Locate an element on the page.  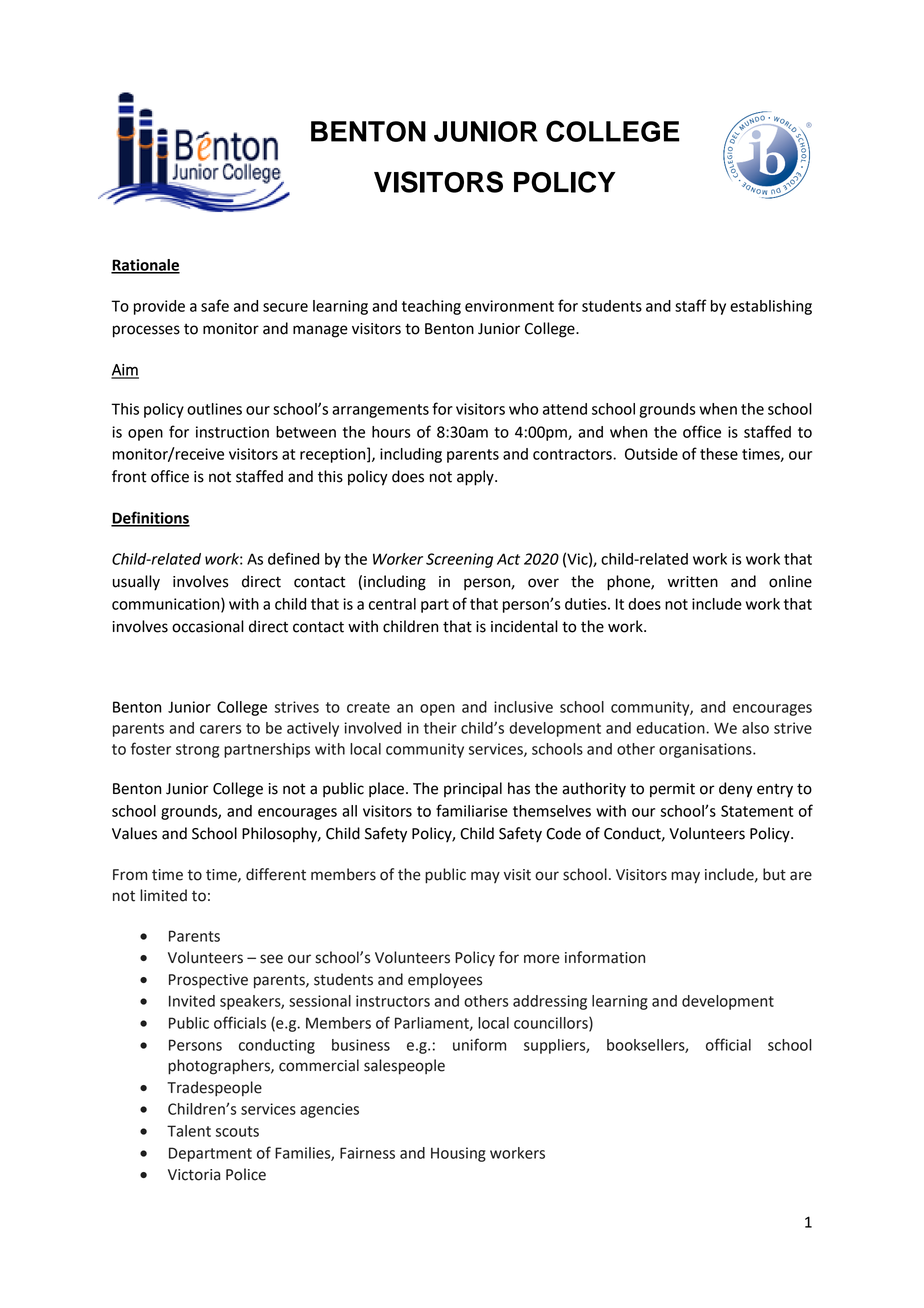
councillors is located at coordinates (552, 1024).
